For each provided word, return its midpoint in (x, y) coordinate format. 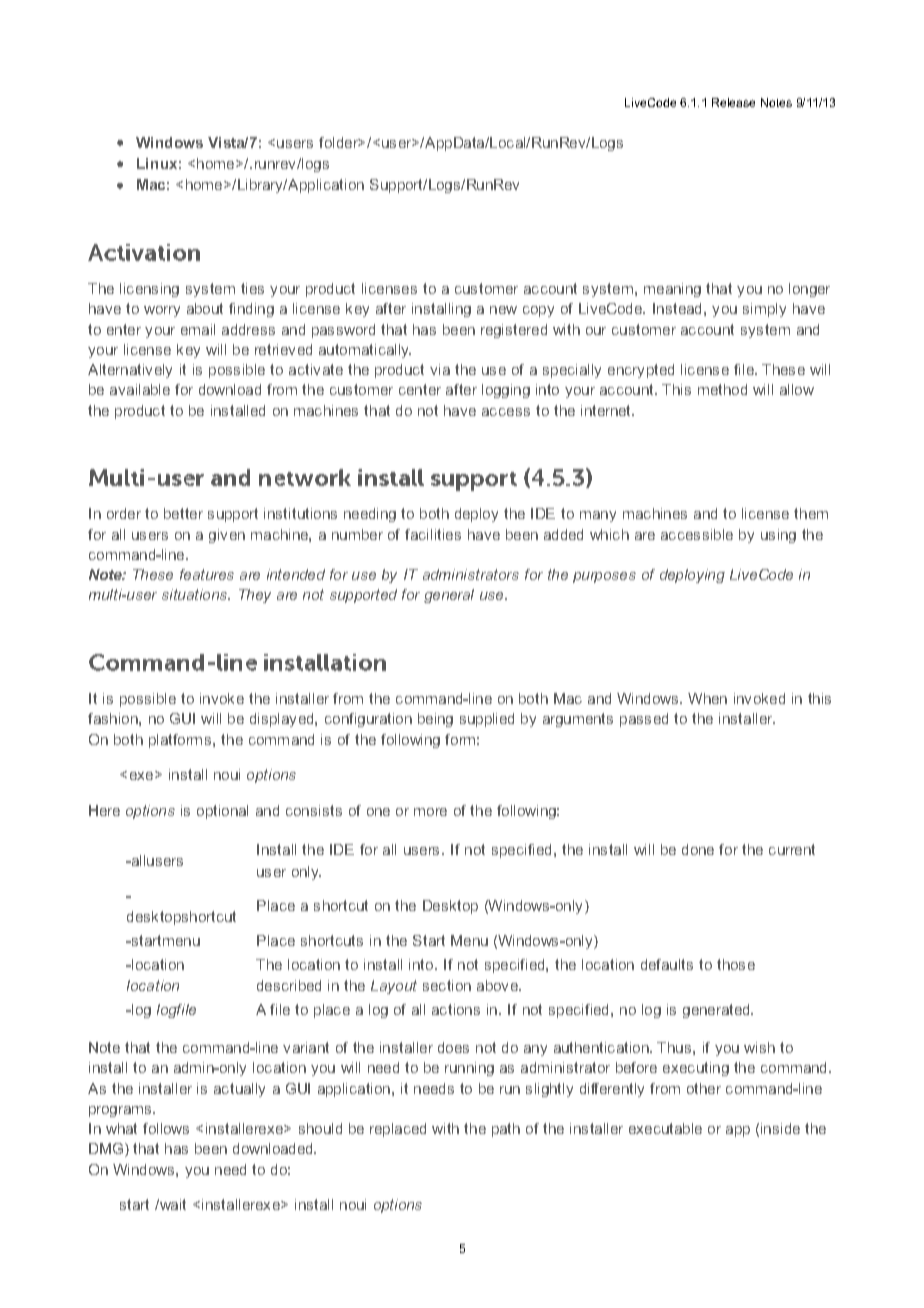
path (506, 1130)
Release (733, 102)
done (698, 849)
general (449, 596)
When (707, 698)
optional (222, 812)
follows (166, 1128)
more (430, 812)
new (503, 310)
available (140, 389)
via (440, 369)
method (722, 389)
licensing (149, 290)
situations (195, 594)
